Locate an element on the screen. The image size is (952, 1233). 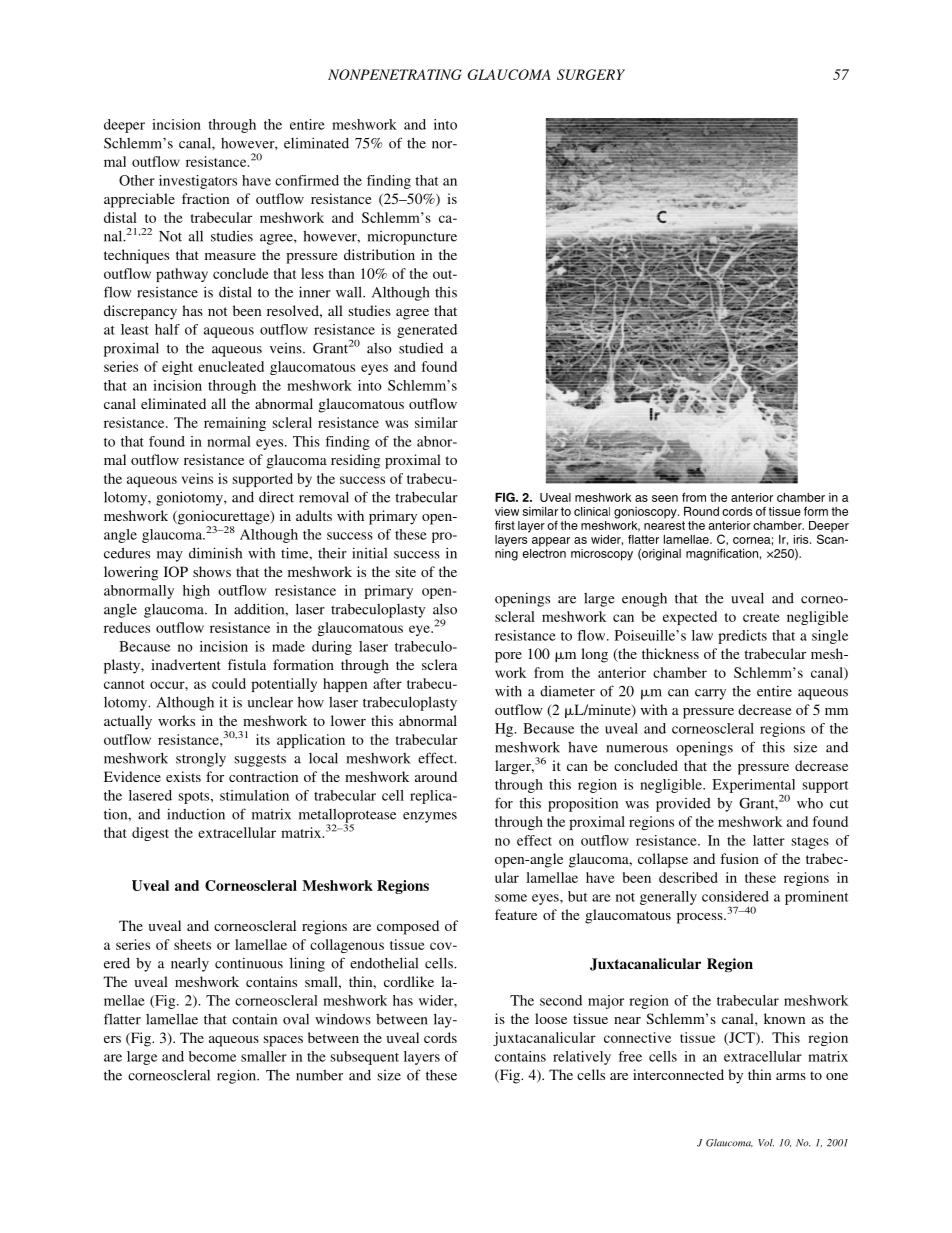
relatively is located at coordinates (582, 1058).
